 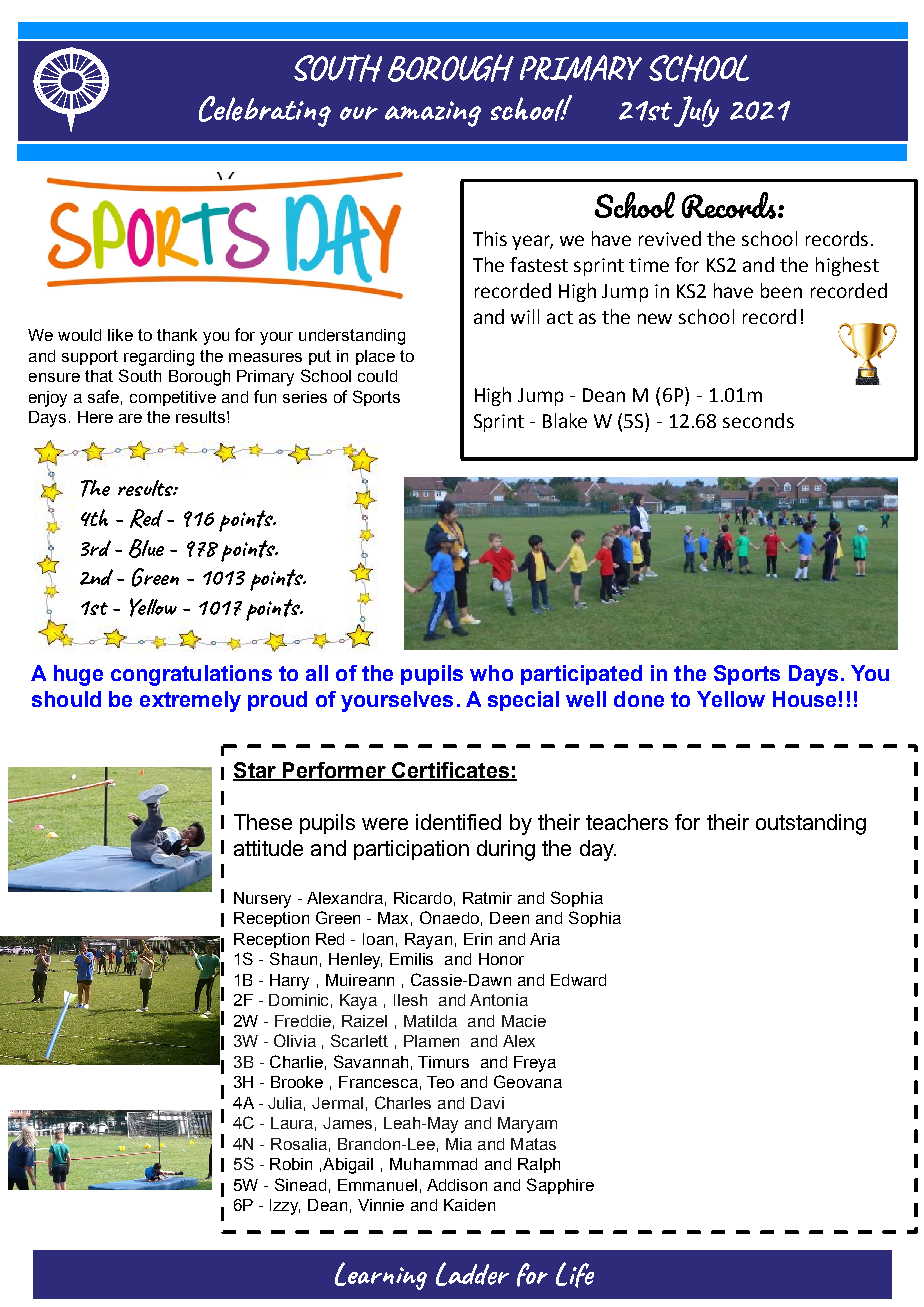 What do you see at coordinates (472, 1274) in the screenshot?
I see `Ladder` at bounding box center [472, 1274].
